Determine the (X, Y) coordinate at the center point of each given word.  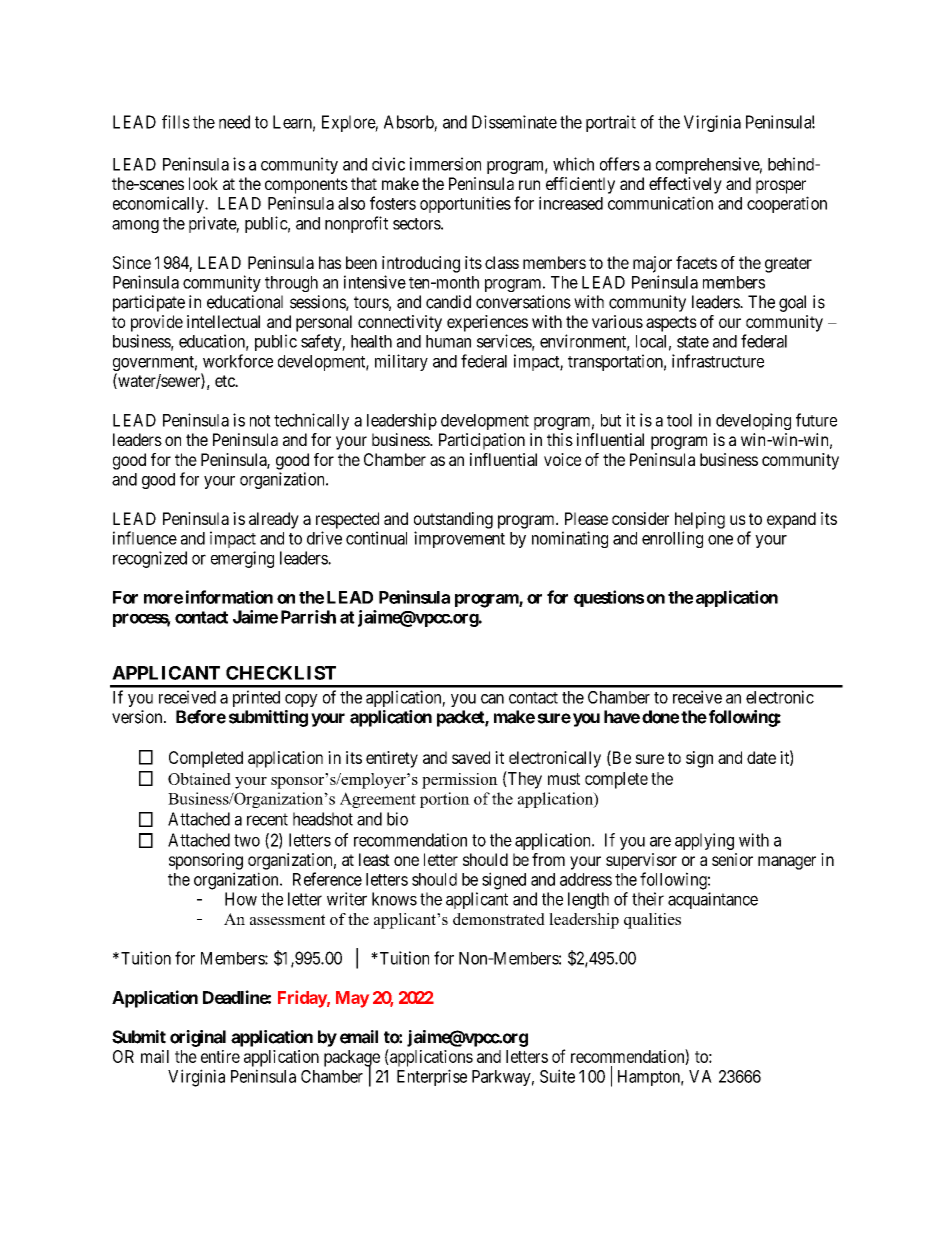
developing (753, 421)
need (234, 122)
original (198, 1038)
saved (471, 757)
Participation (482, 441)
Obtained (199, 779)
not (260, 421)
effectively (685, 185)
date (761, 757)
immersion (445, 164)
